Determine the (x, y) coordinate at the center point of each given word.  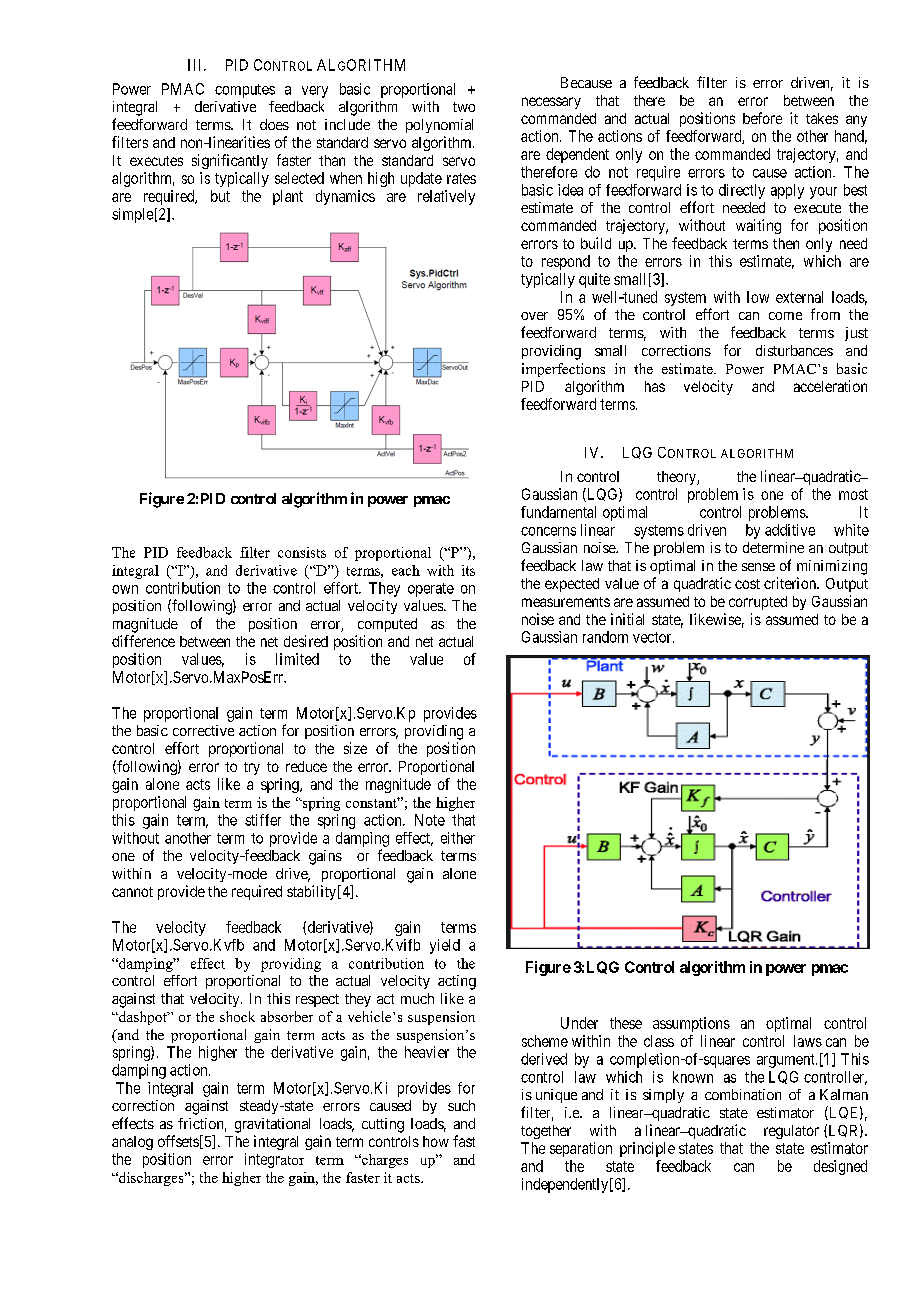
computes (245, 91)
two (464, 107)
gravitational (272, 1125)
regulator (791, 1132)
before (762, 118)
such (461, 1105)
